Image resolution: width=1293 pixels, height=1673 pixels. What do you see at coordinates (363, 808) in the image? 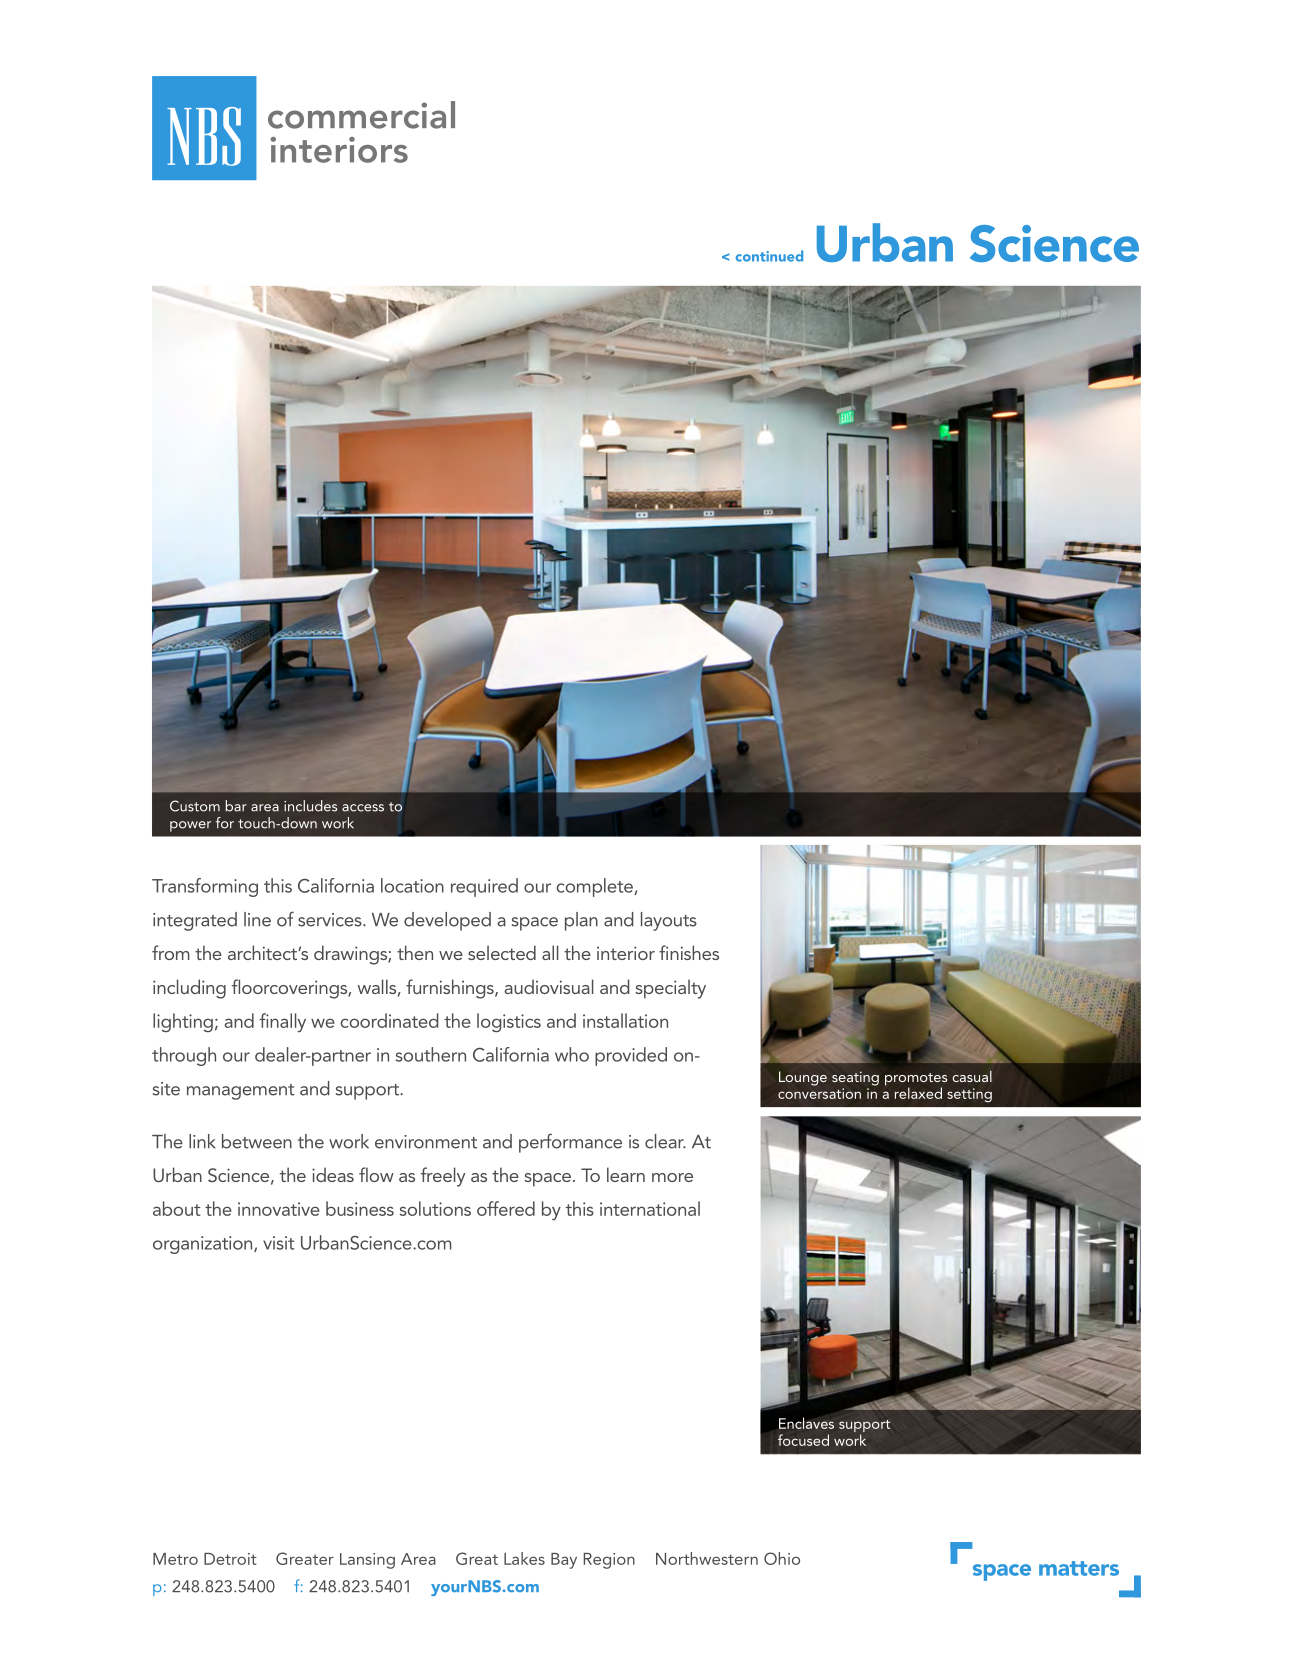
I see `access` at bounding box center [363, 808].
